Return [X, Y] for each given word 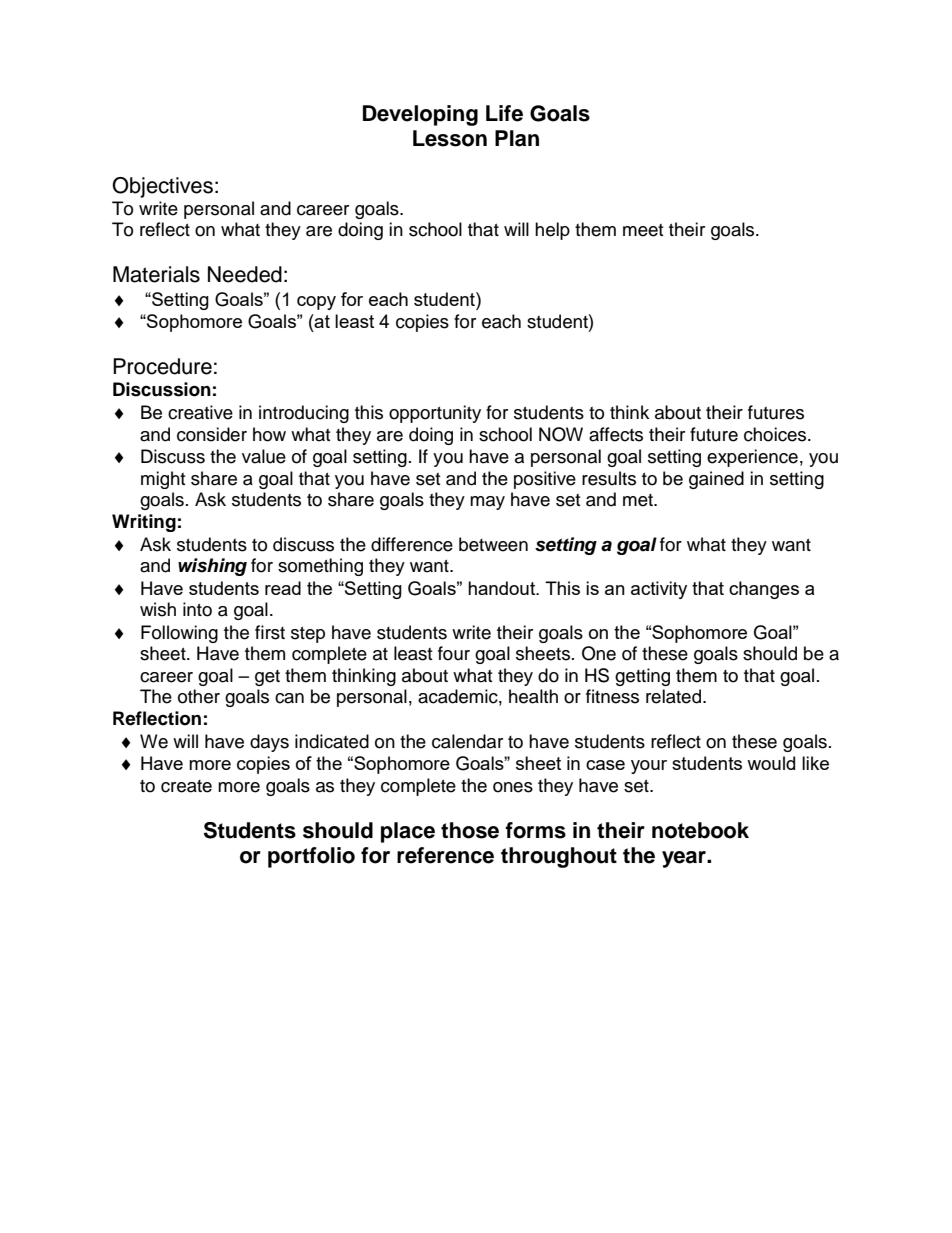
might [163, 480]
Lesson [450, 138]
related [675, 696]
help [552, 231]
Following [179, 634]
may [487, 503]
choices [776, 434]
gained [716, 480]
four [454, 653]
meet [643, 230]
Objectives [162, 187]
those [470, 830]
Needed [245, 274]
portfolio [311, 857]
